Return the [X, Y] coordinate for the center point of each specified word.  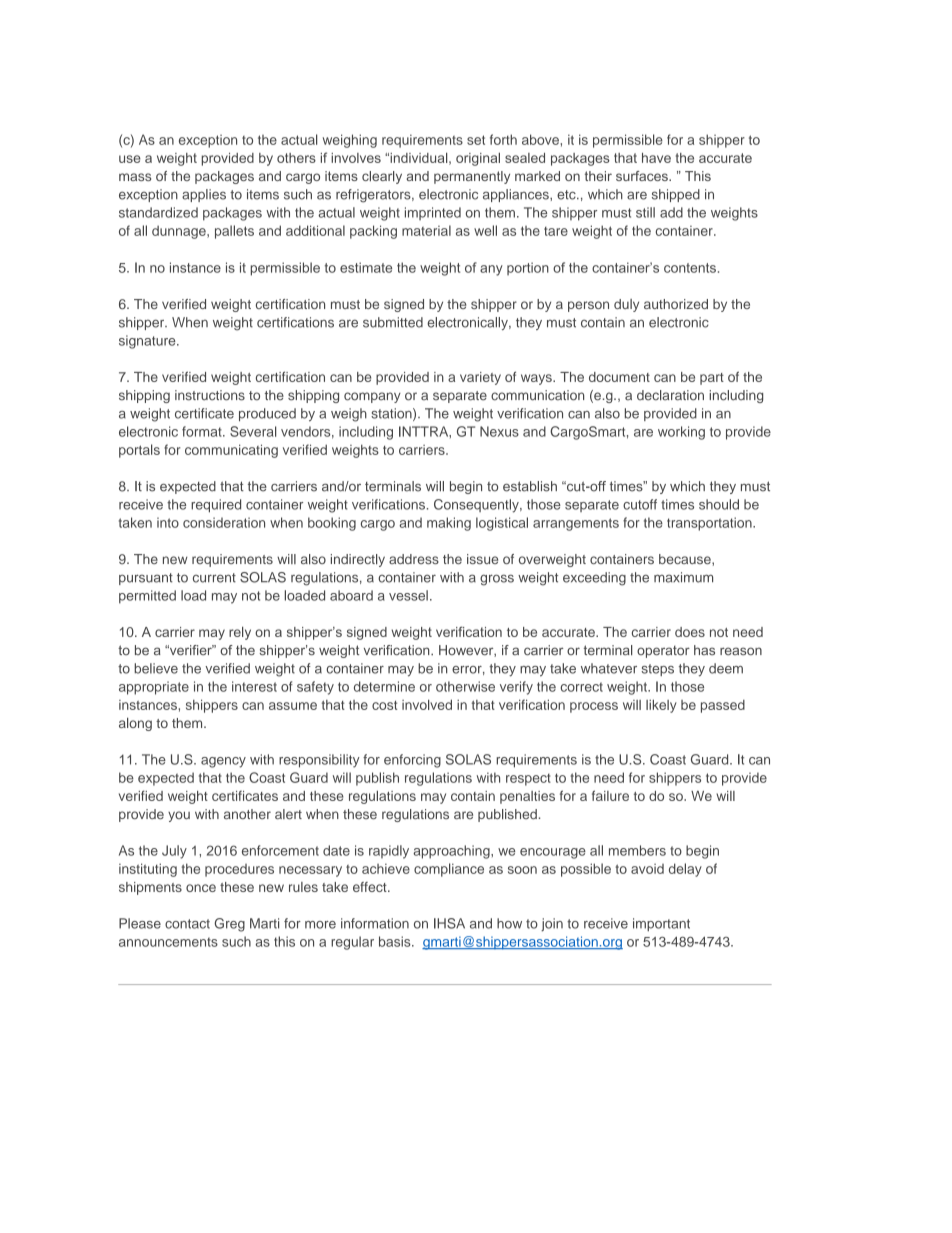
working [681, 433]
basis [396, 941]
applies [204, 195]
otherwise [465, 686]
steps [657, 670]
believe [156, 668]
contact [187, 924]
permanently [472, 177]
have [656, 158]
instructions [210, 395]
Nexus [499, 431]
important [661, 924]
